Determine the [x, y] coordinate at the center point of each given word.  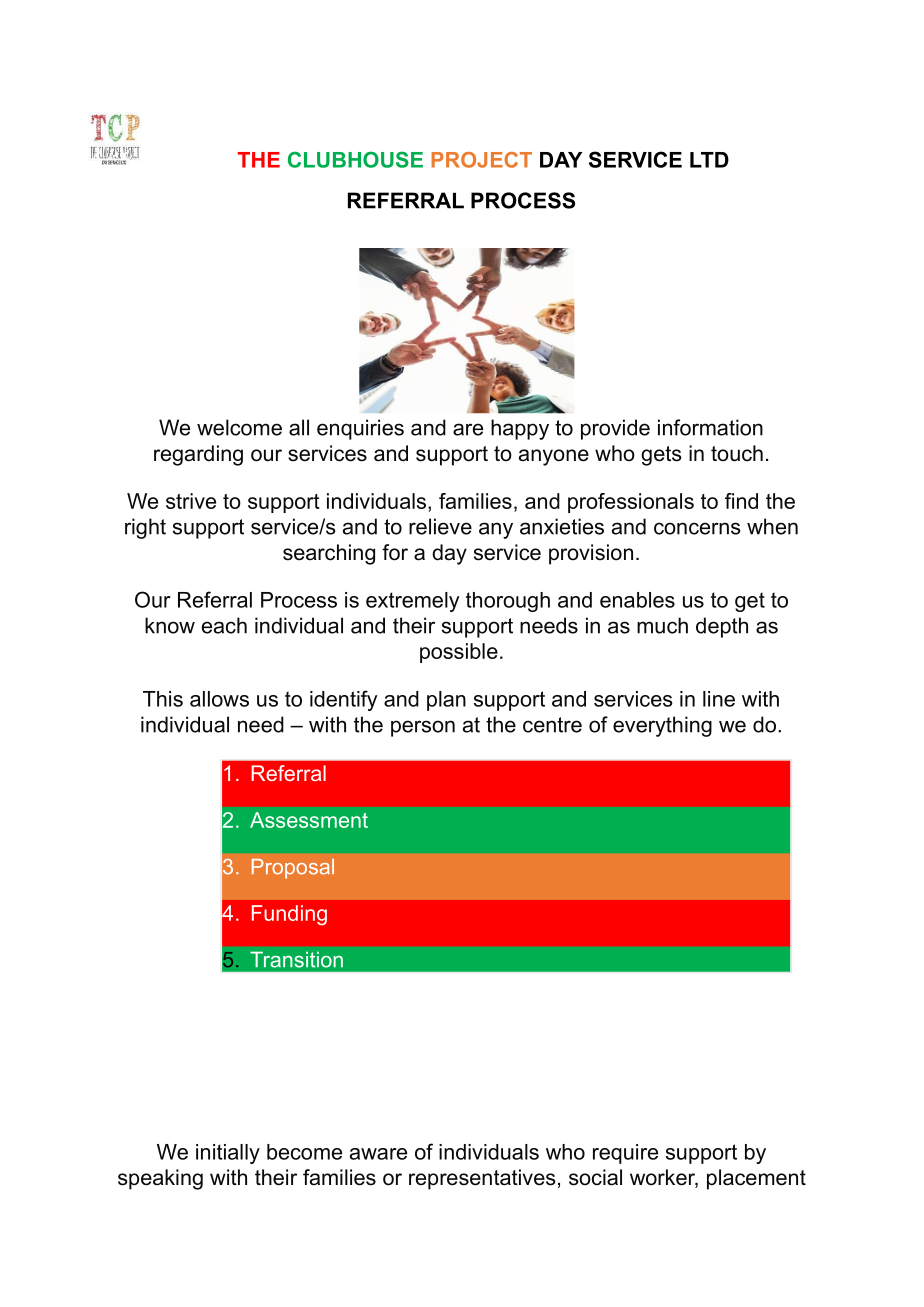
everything [662, 726]
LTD [709, 160]
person [423, 728]
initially [228, 1154]
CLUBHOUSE [355, 159]
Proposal [293, 869]
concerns [697, 528]
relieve [440, 526]
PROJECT [481, 160]
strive [191, 501]
